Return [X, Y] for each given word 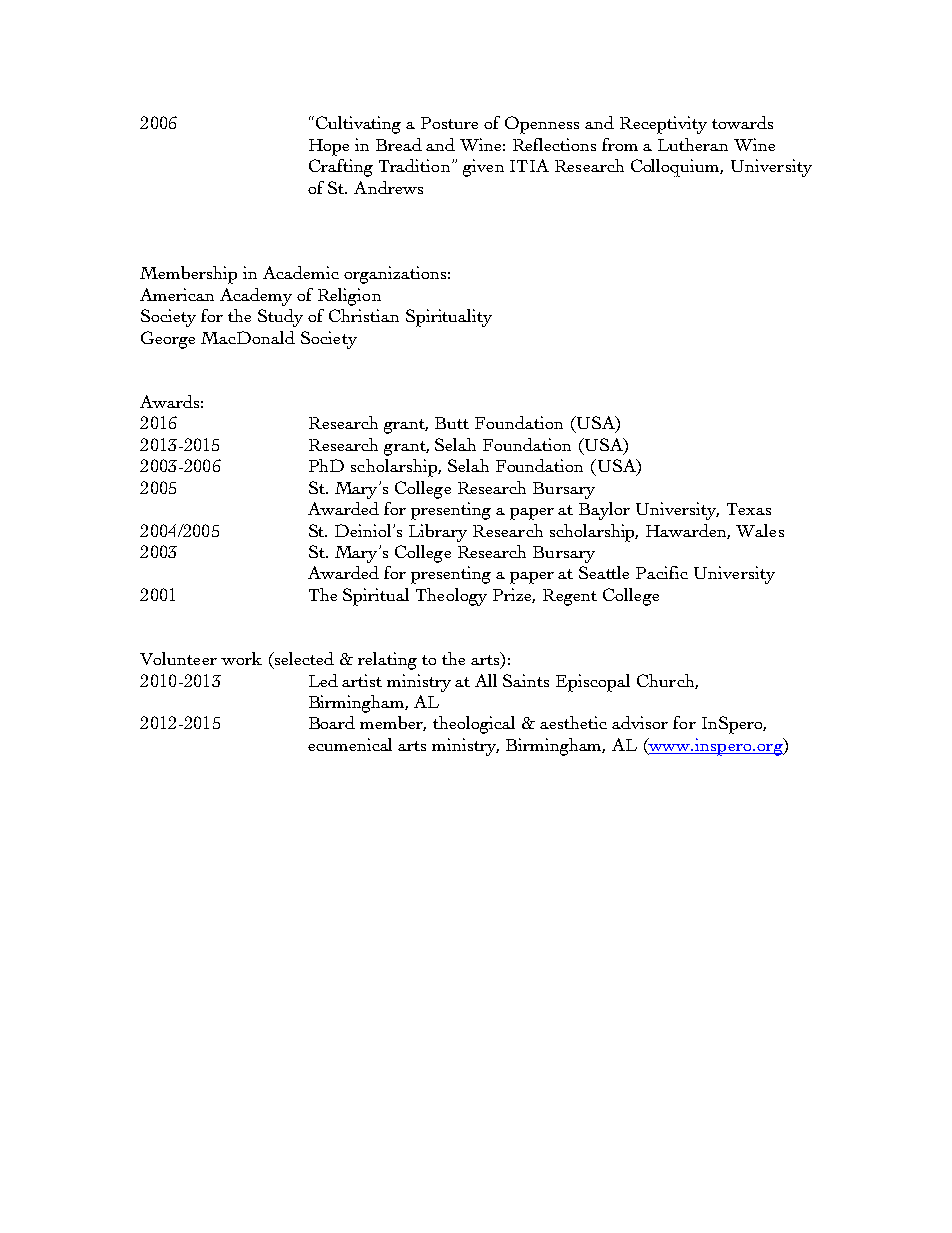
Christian [364, 315]
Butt [452, 423]
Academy [256, 297]
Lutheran [693, 144]
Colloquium [677, 168]
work [241, 658]
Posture [449, 123]
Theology [451, 597]
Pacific [662, 572]
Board [332, 722]
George [168, 340]
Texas [749, 509]
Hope [329, 147]
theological [474, 725]
